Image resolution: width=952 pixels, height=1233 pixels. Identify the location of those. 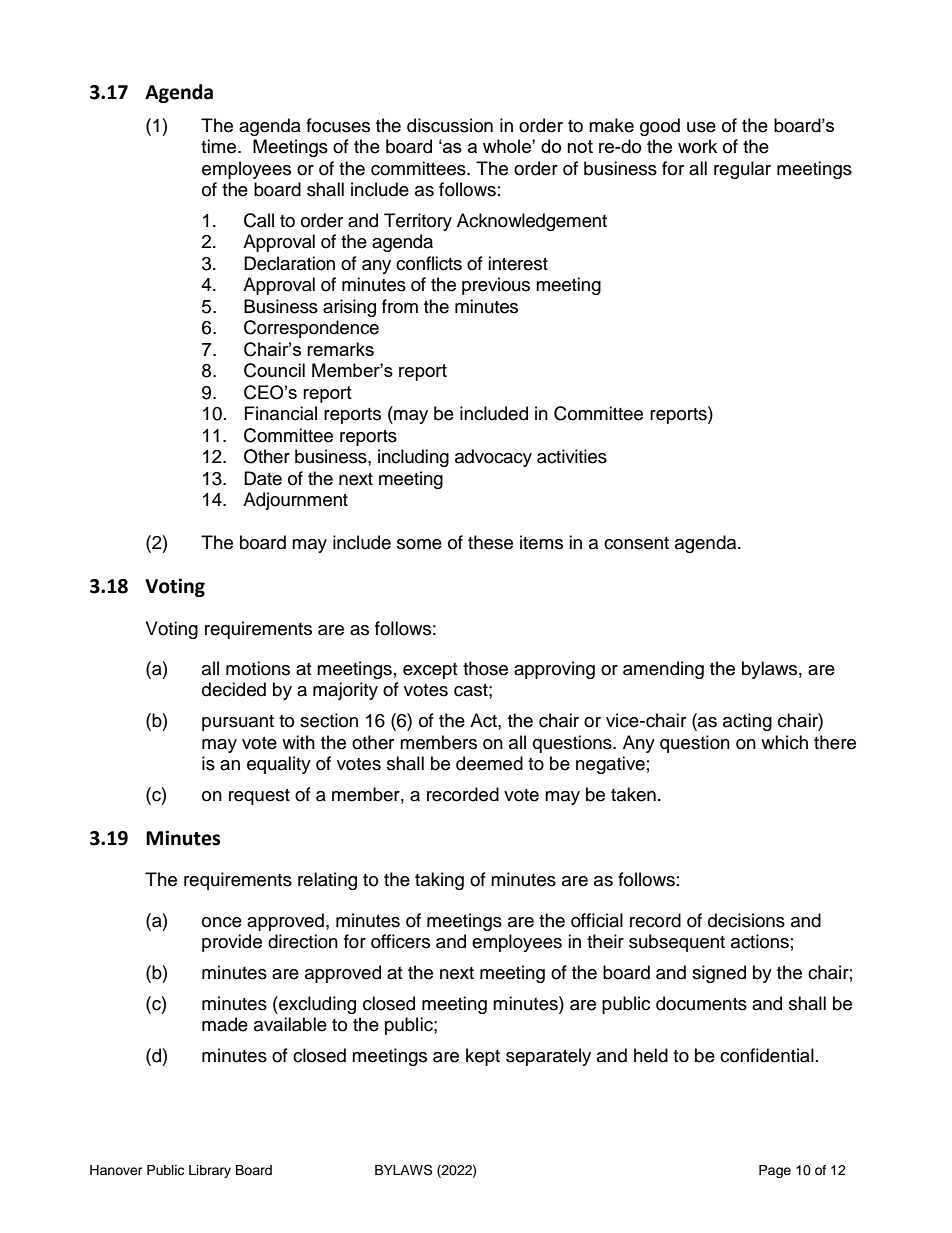
(485, 668).
